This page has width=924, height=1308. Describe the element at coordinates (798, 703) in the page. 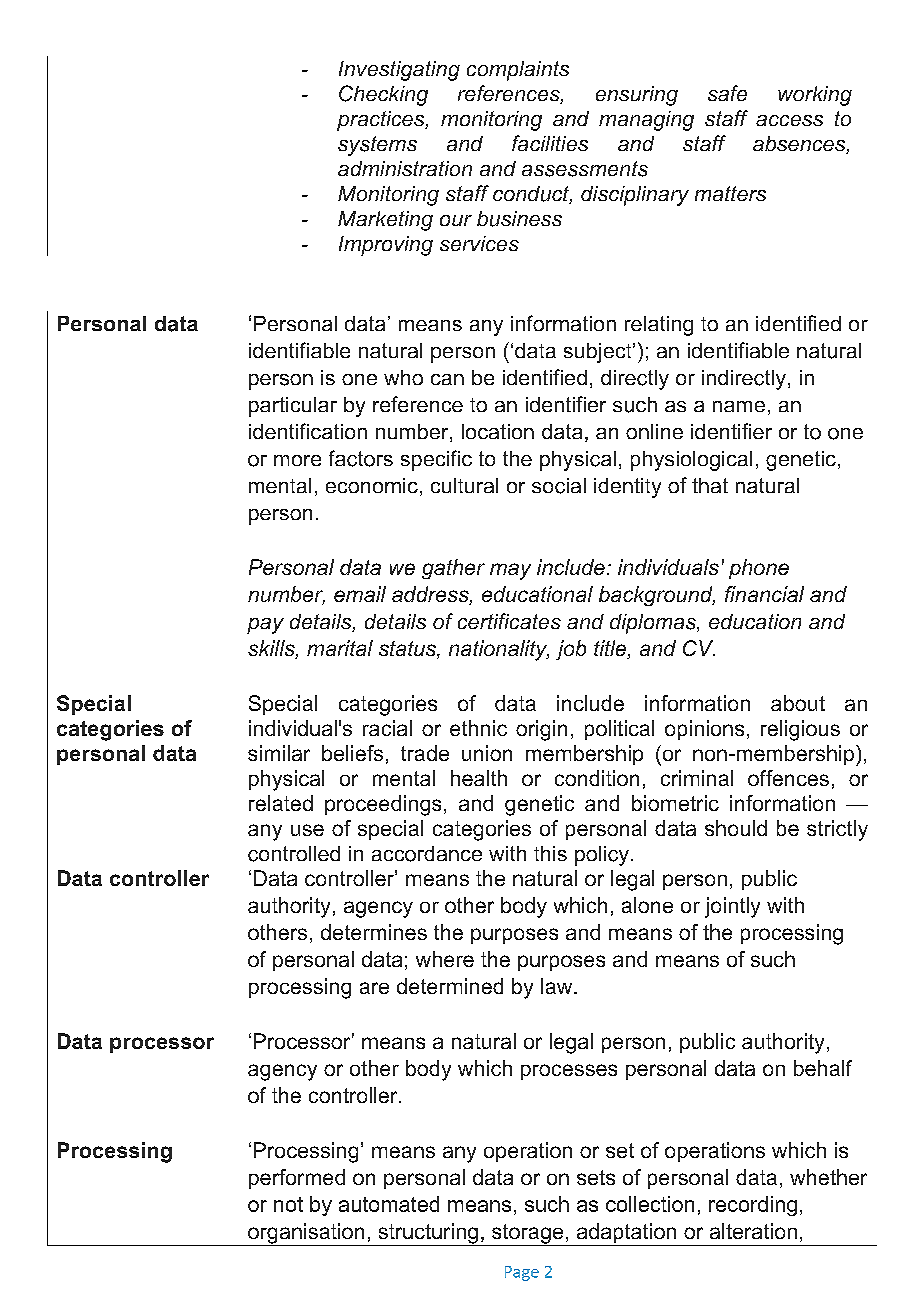

I see `about` at that location.
